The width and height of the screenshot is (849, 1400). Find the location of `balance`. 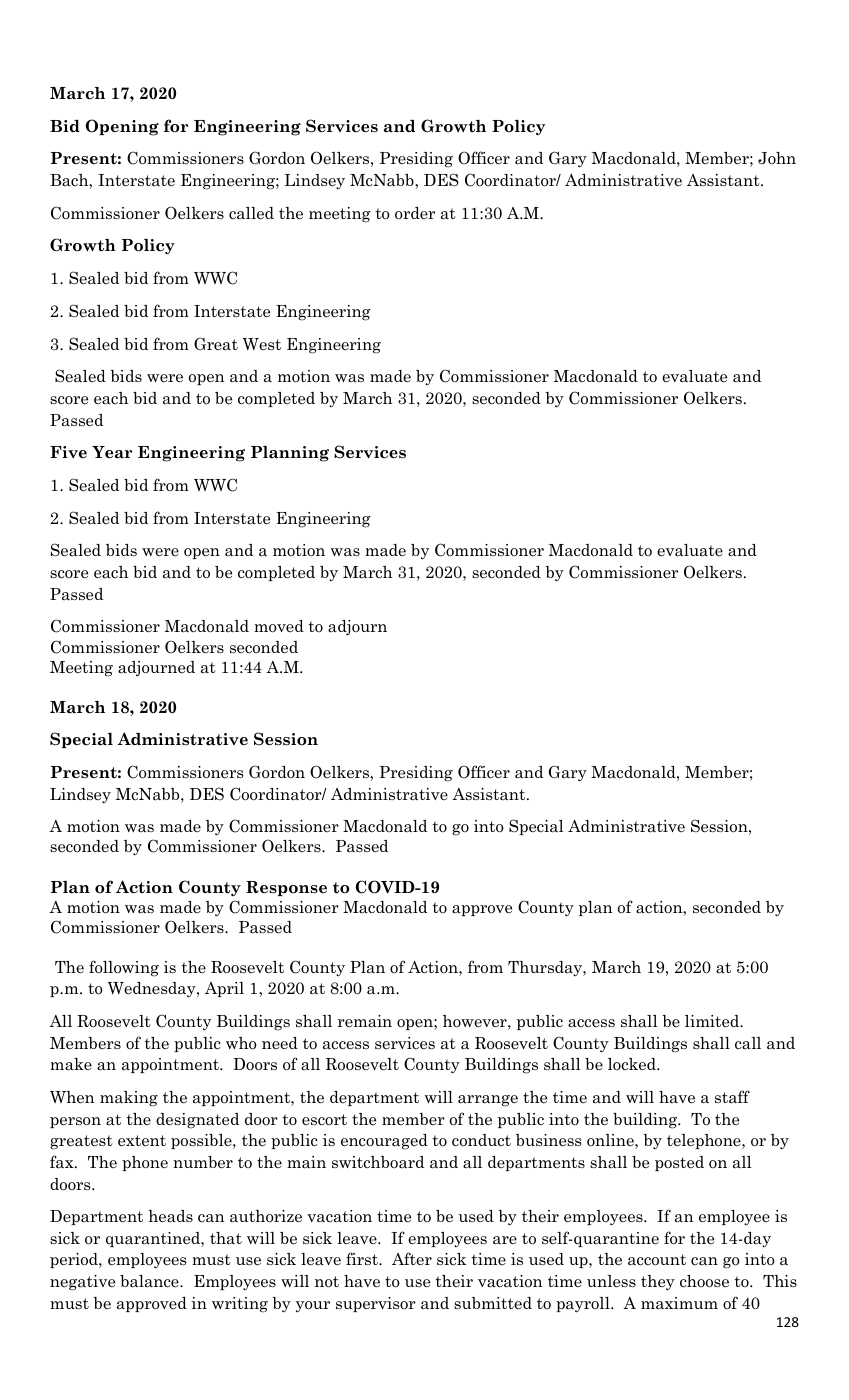

balance is located at coordinates (150, 1281).
